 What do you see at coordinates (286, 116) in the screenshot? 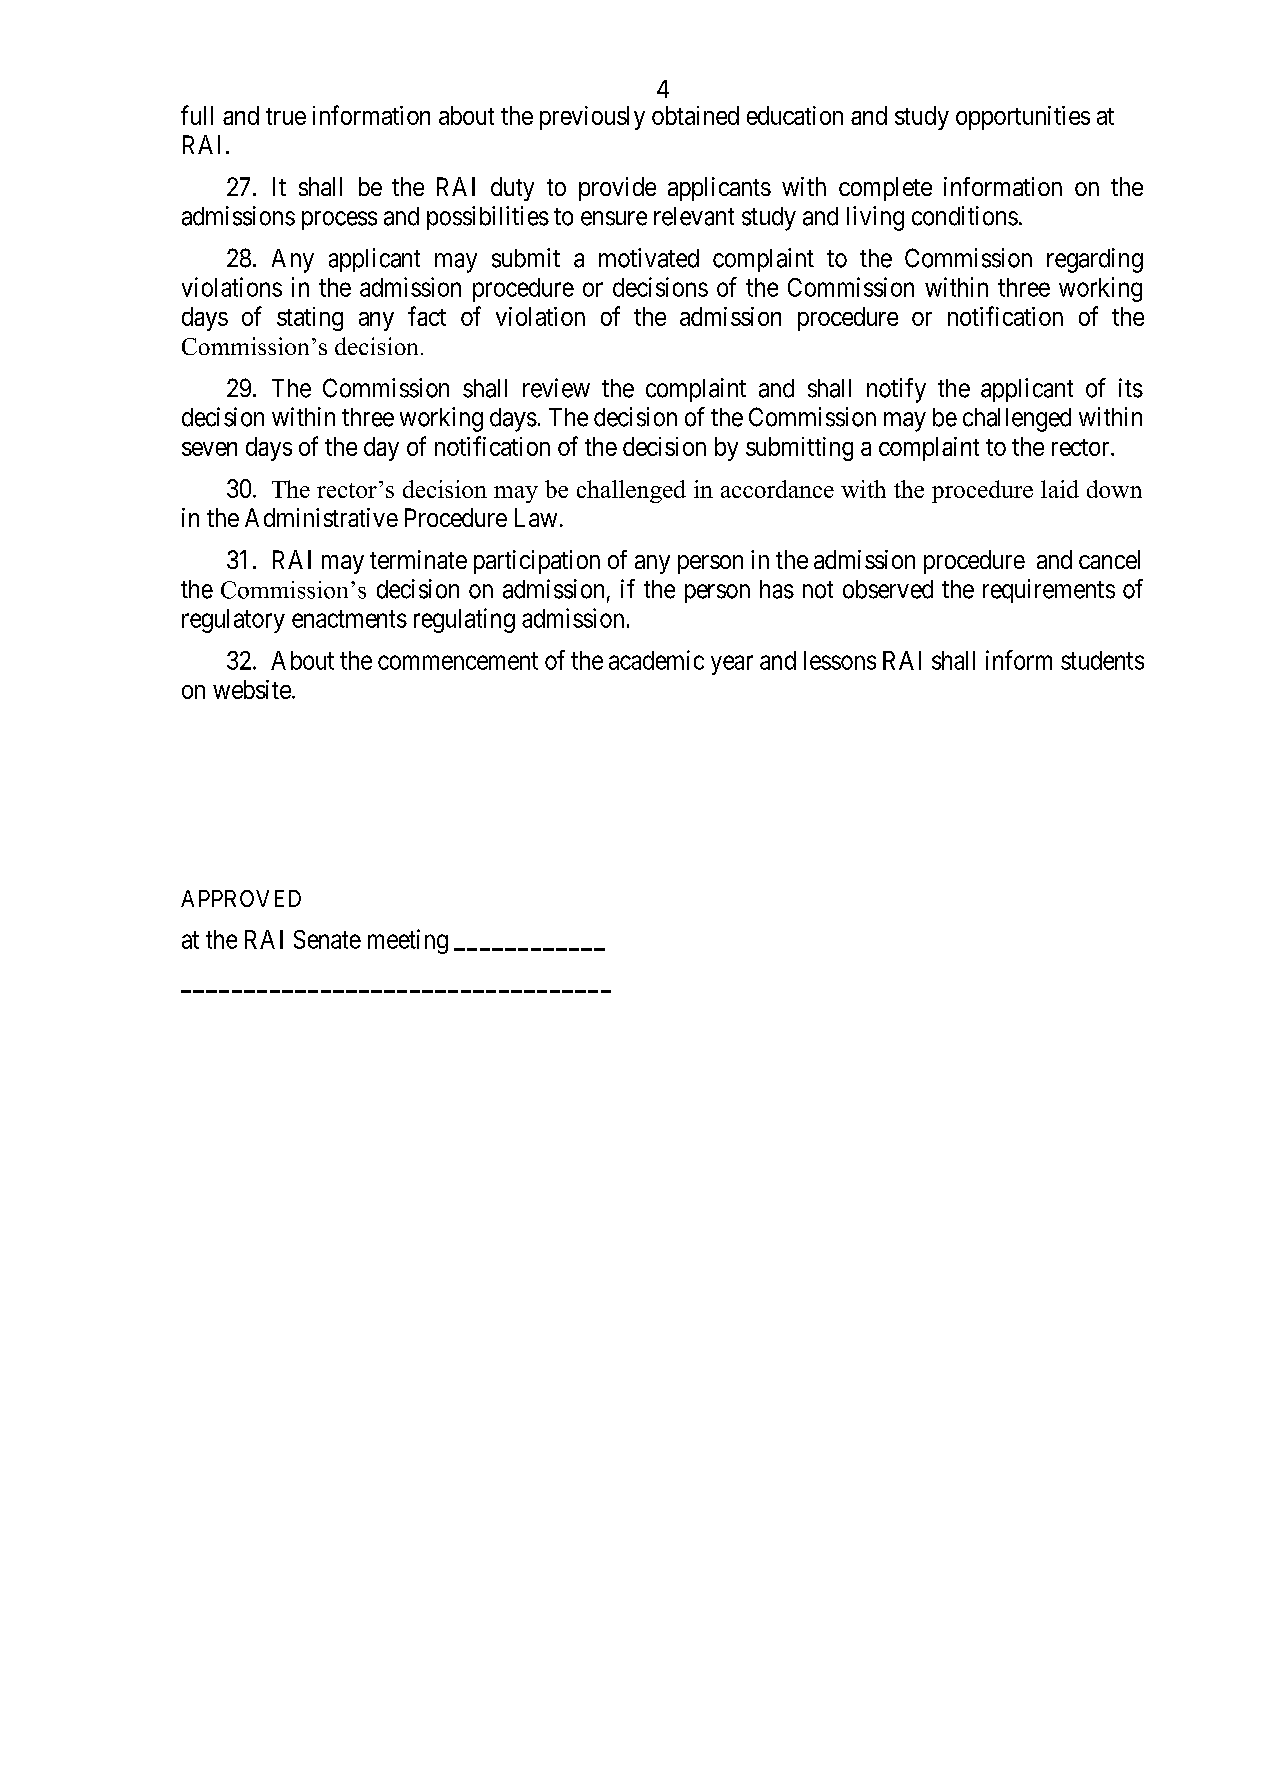
I see `true` at bounding box center [286, 116].
